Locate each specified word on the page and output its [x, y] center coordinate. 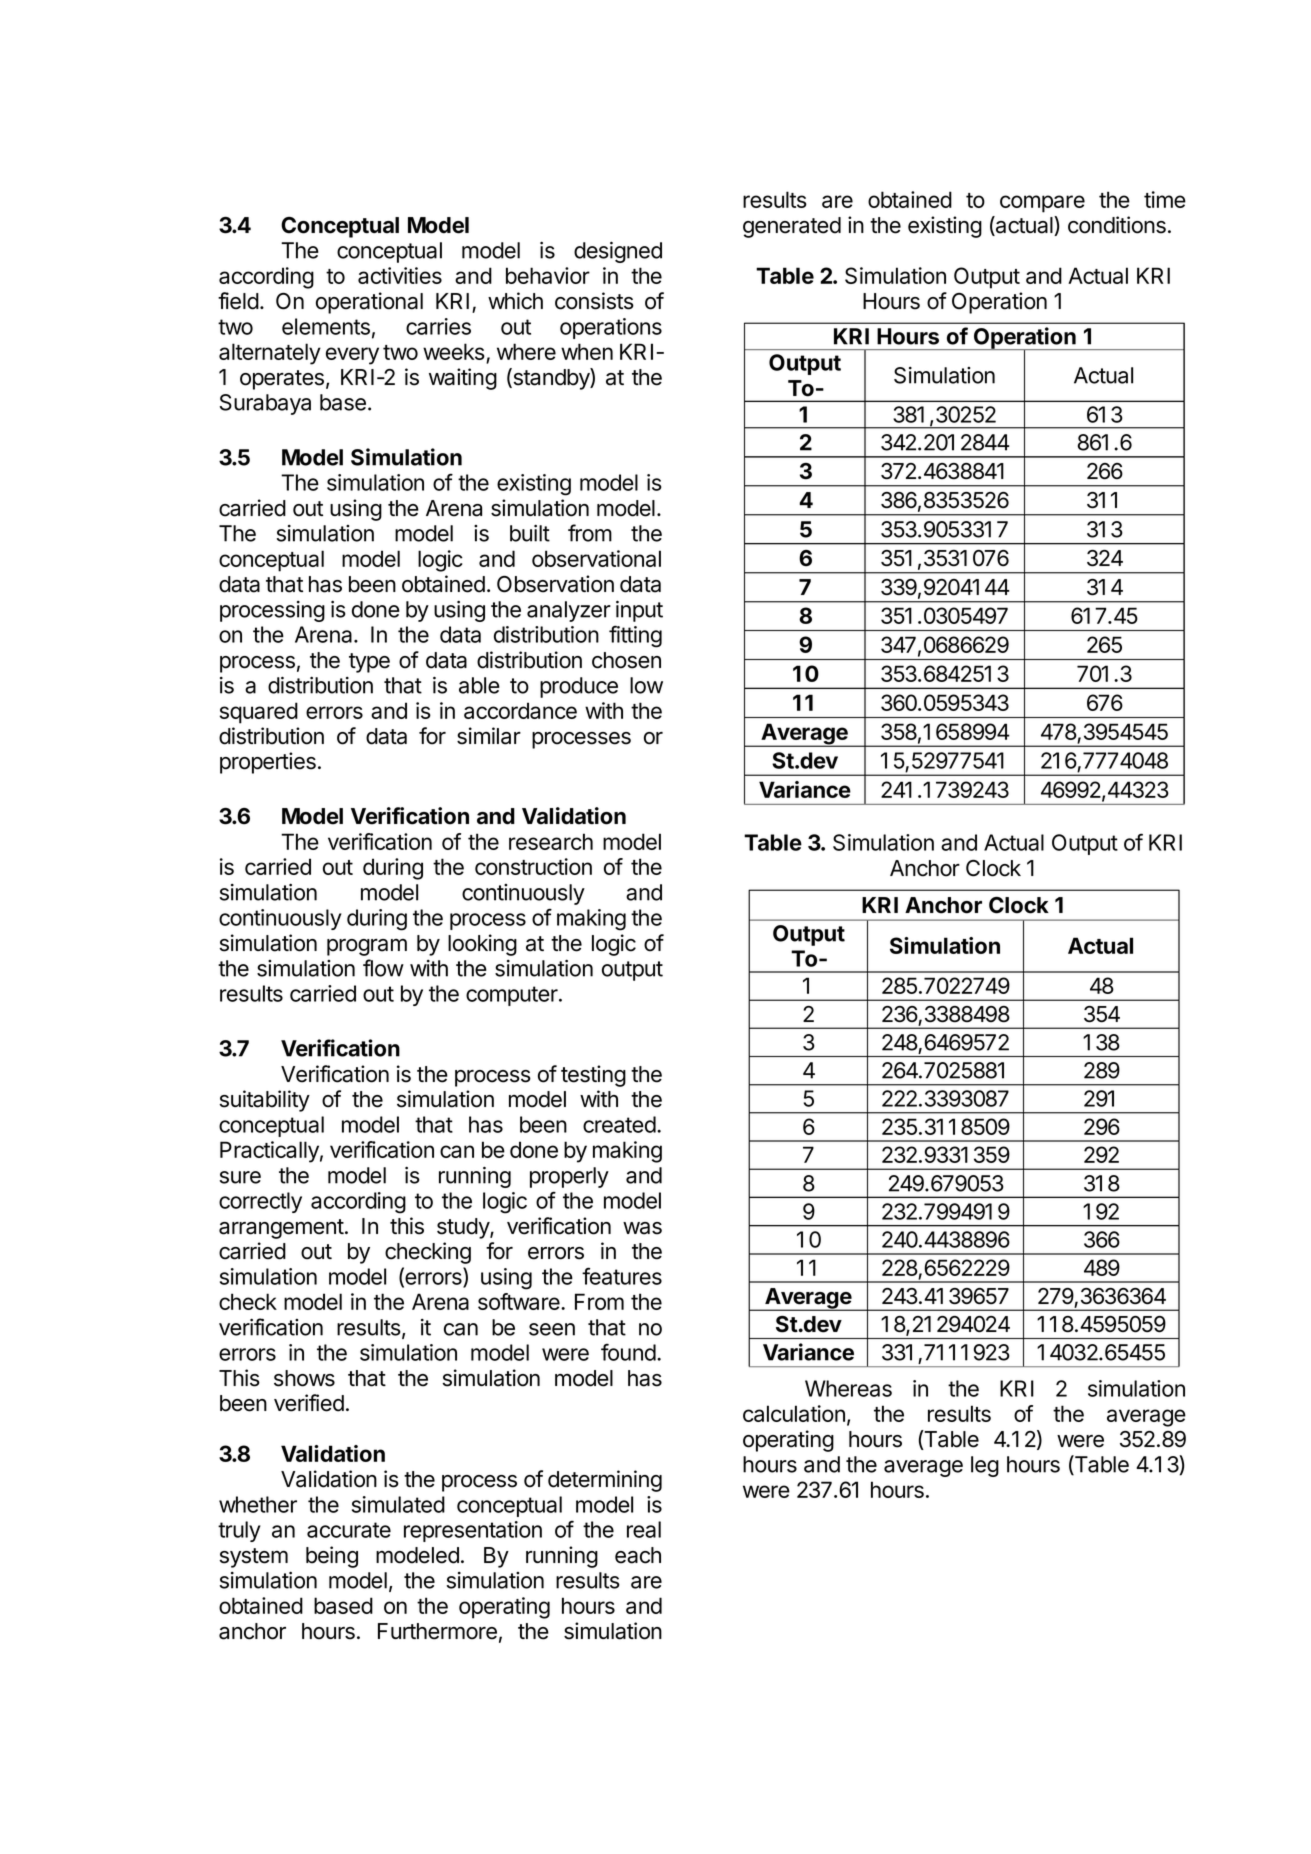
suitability [264, 1101]
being [332, 1557]
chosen [626, 660]
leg [985, 1466]
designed [618, 252]
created [619, 1124]
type [369, 663]
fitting [635, 636]
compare [1042, 204]
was [642, 1228]
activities [400, 275]
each [638, 1555]
